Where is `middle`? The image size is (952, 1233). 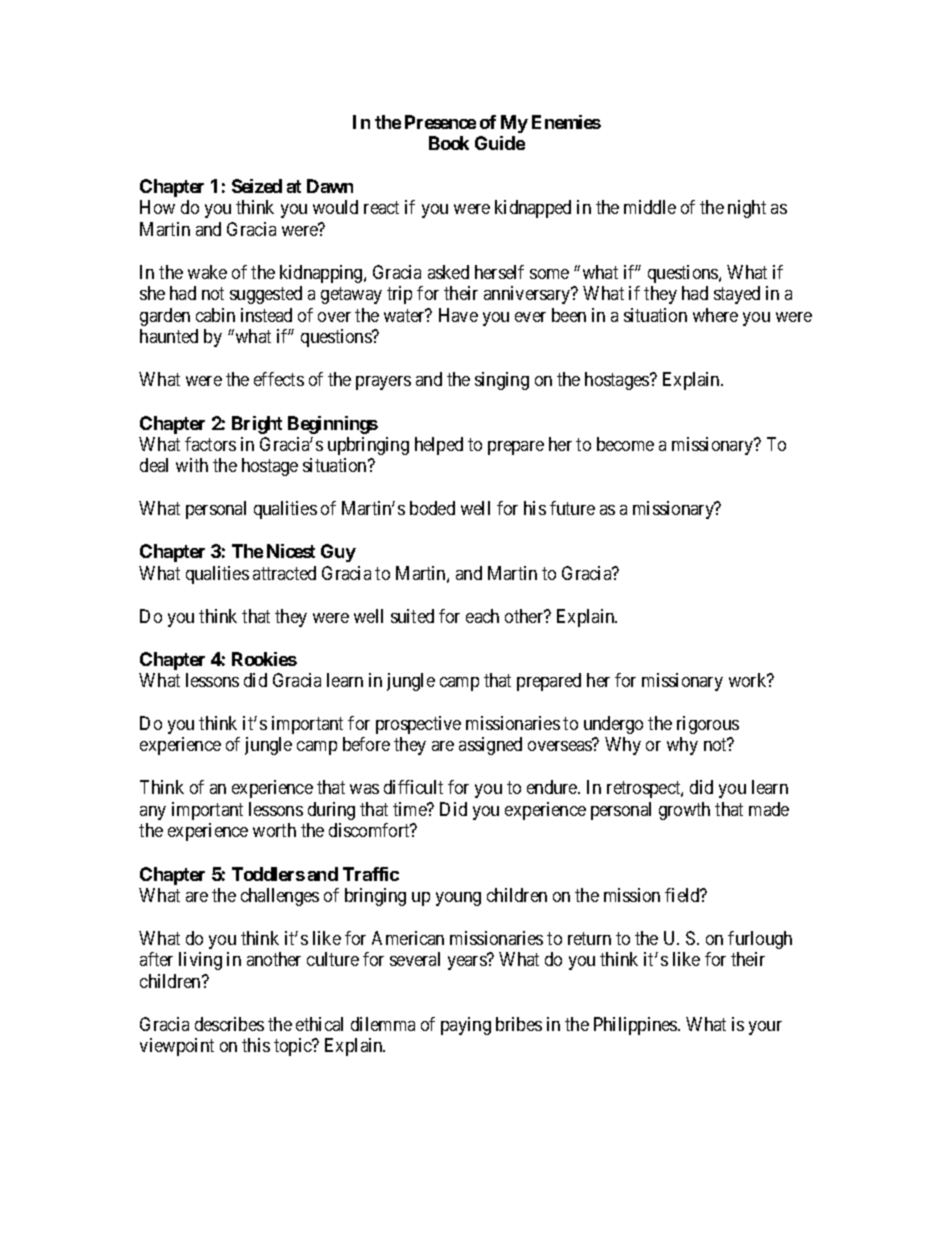
middle is located at coordinates (650, 207).
